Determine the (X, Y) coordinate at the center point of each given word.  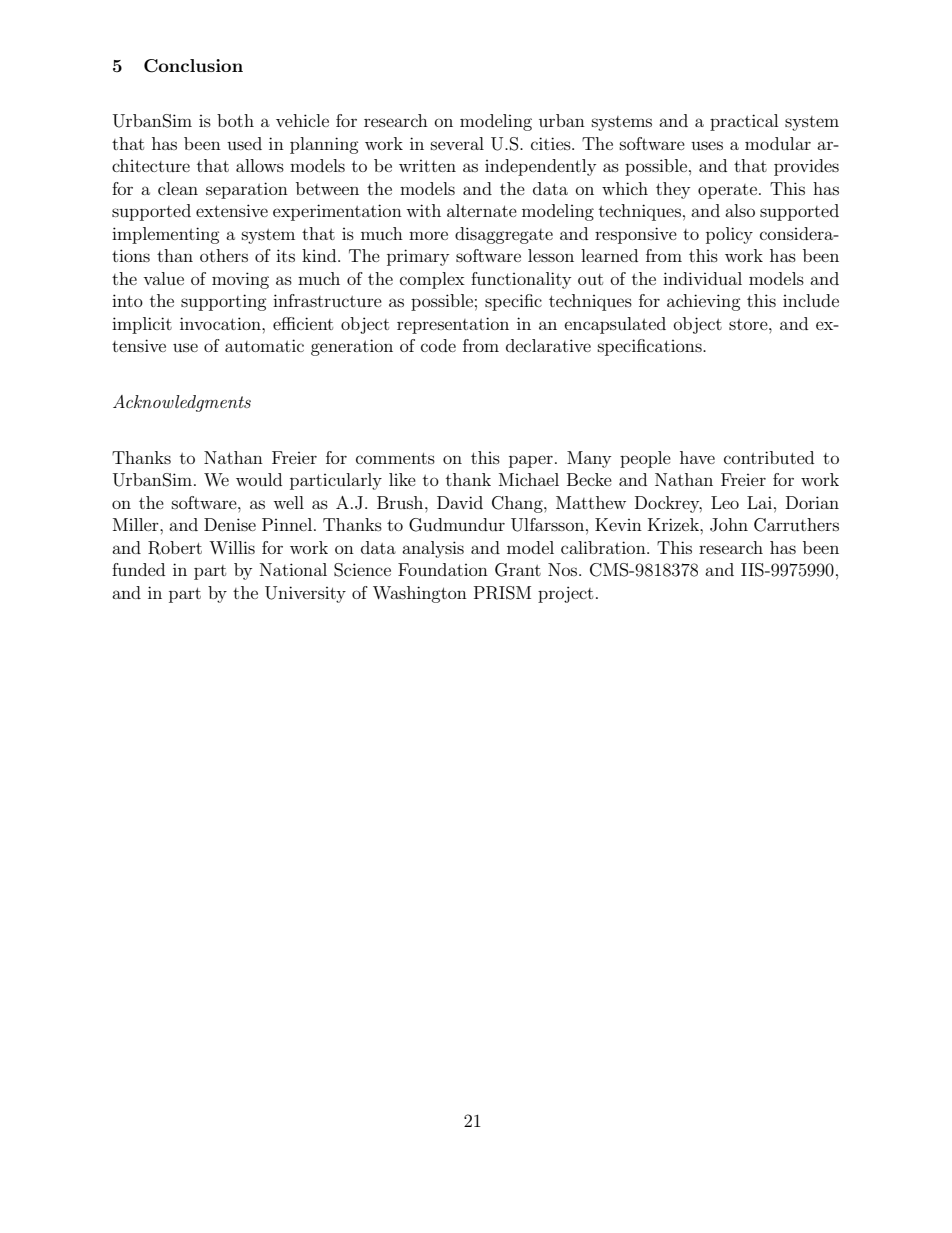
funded (138, 569)
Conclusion (193, 66)
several (457, 143)
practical (744, 122)
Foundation (443, 569)
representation (453, 325)
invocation (221, 323)
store (749, 324)
